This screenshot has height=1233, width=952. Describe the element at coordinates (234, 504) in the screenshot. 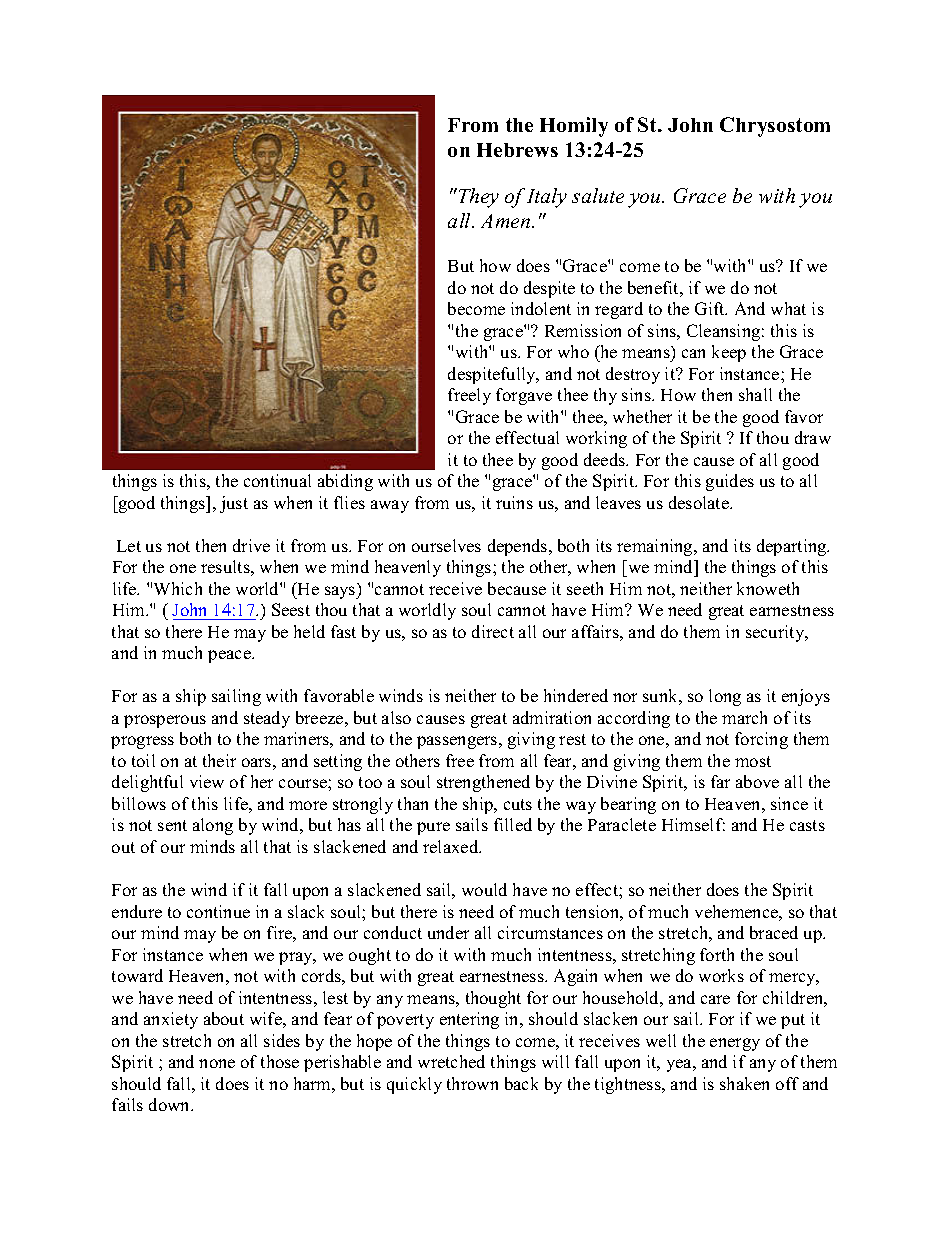

I see `just` at that location.
